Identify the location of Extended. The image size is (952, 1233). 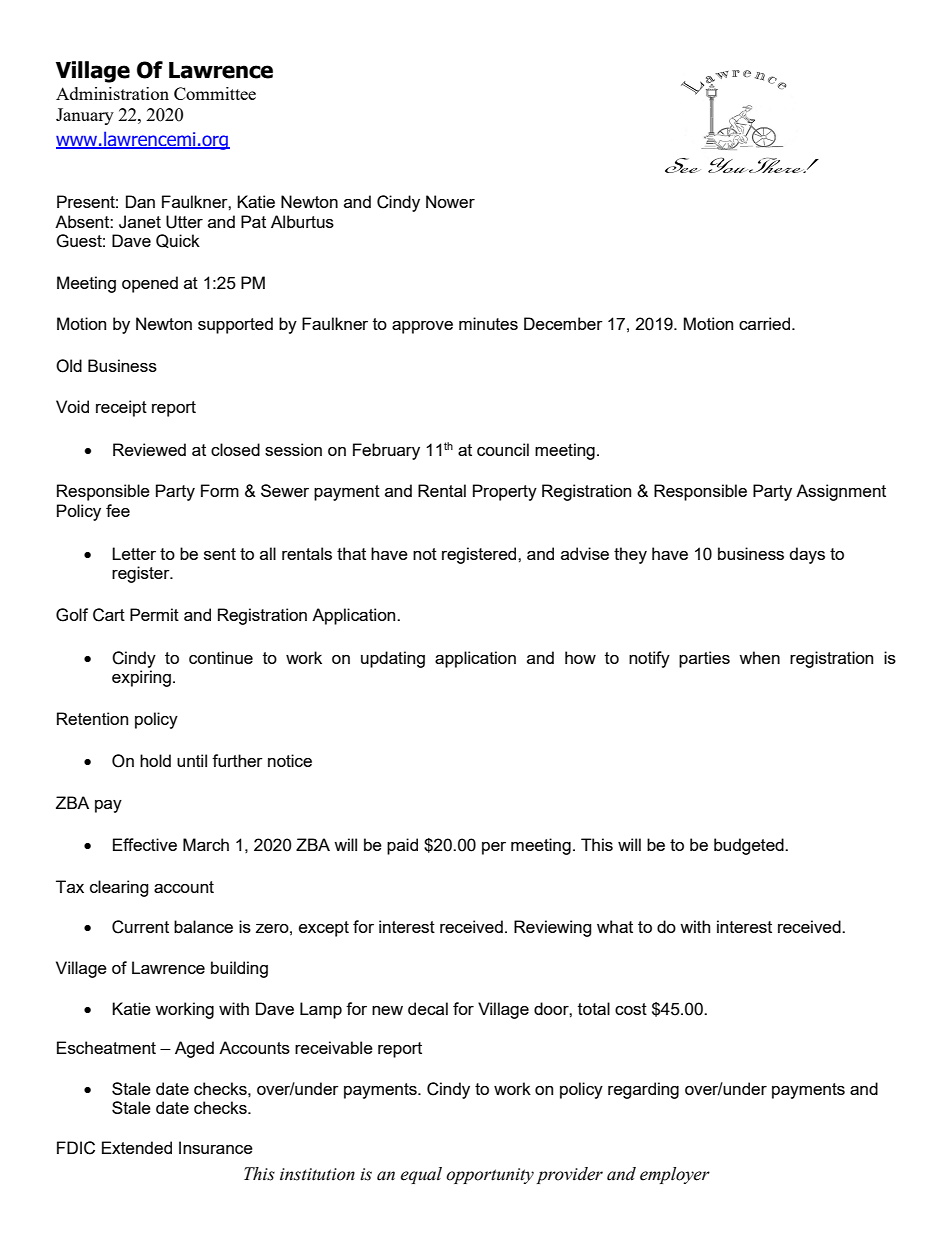
(137, 1147).
